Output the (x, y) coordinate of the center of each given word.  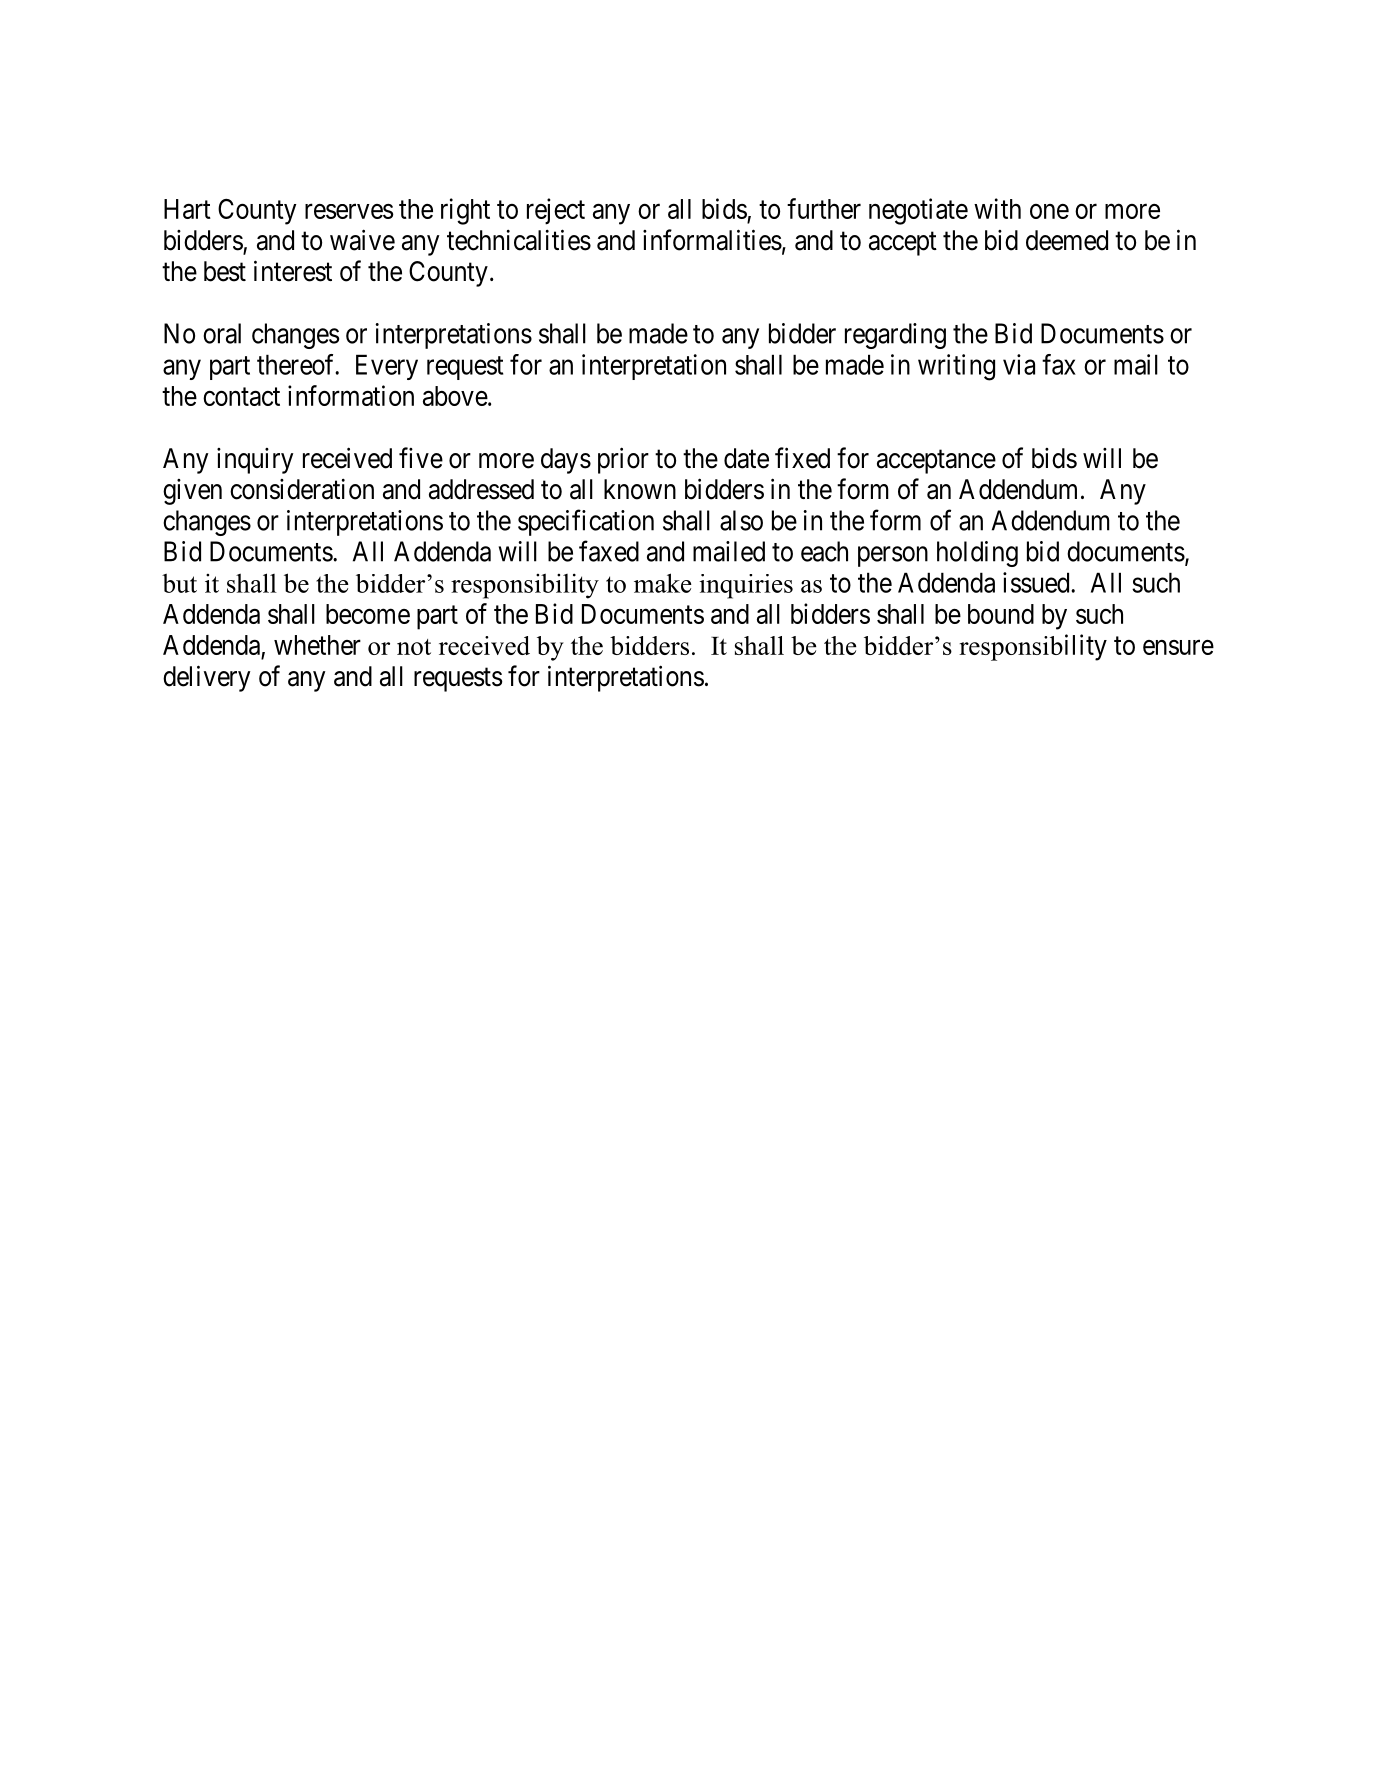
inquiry (255, 461)
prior (623, 460)
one (1049, 211)
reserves (349, 211)
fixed (802, 458)
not (414, 647)
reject (556, 211)
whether (317, 645)
